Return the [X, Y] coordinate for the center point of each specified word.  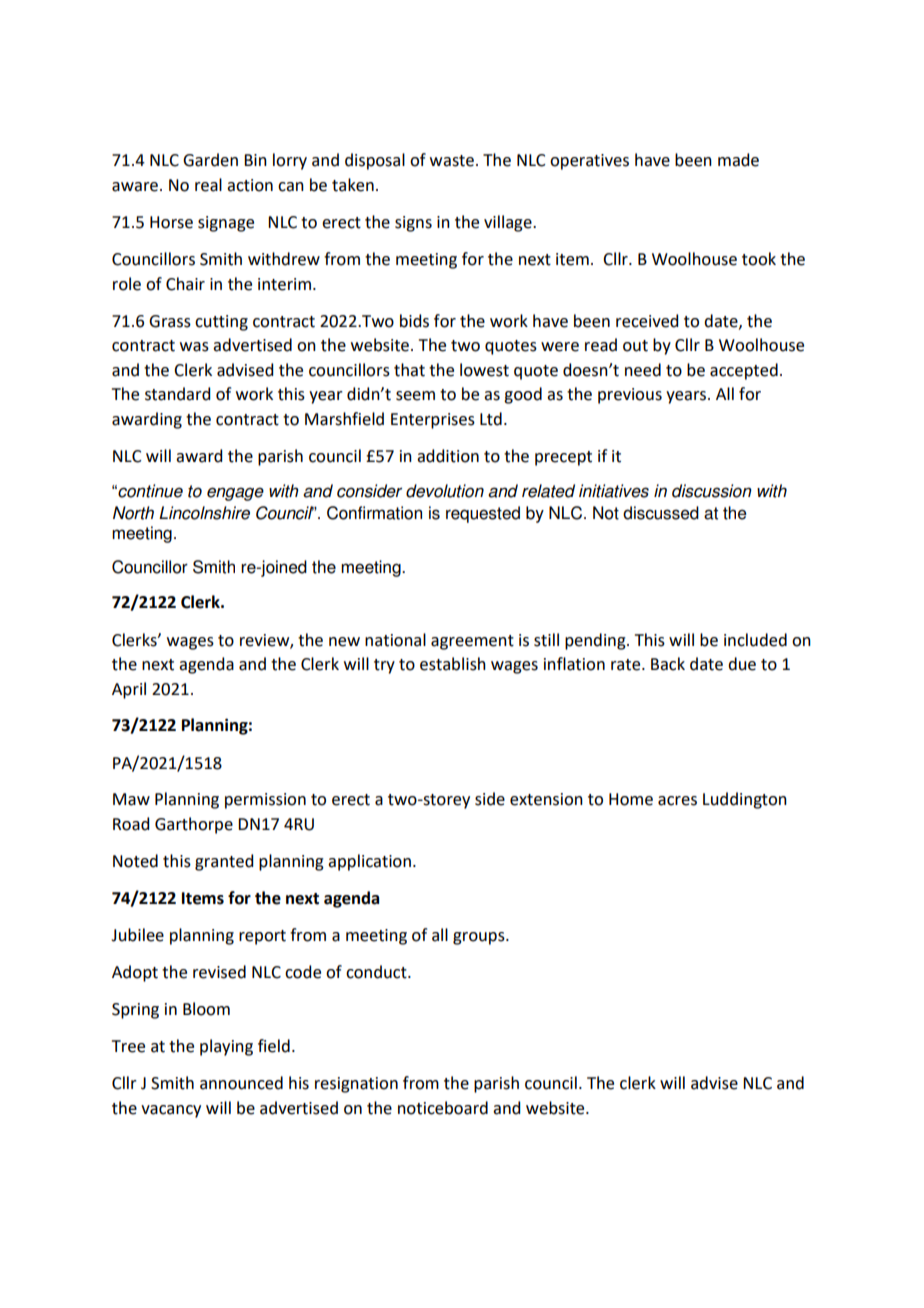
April [129, 690]
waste [452, 161]
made [738, 160]
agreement [472, 642]
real [208, 185]
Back [668, 664]
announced [241, 1083]
